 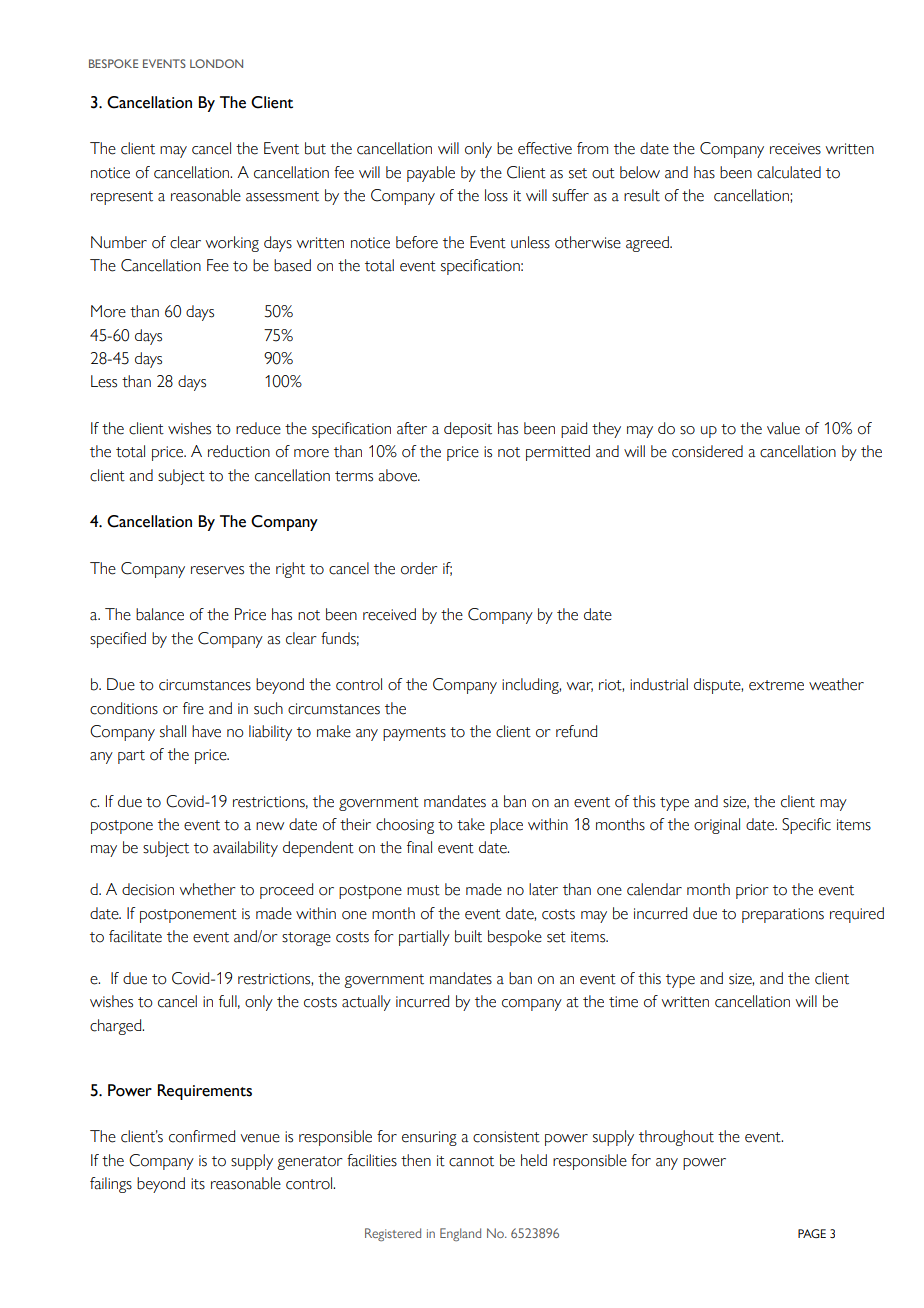 What do you see at coordinates (431, 174) in the page?
I see `payable` at bounding box center [431, 174].
